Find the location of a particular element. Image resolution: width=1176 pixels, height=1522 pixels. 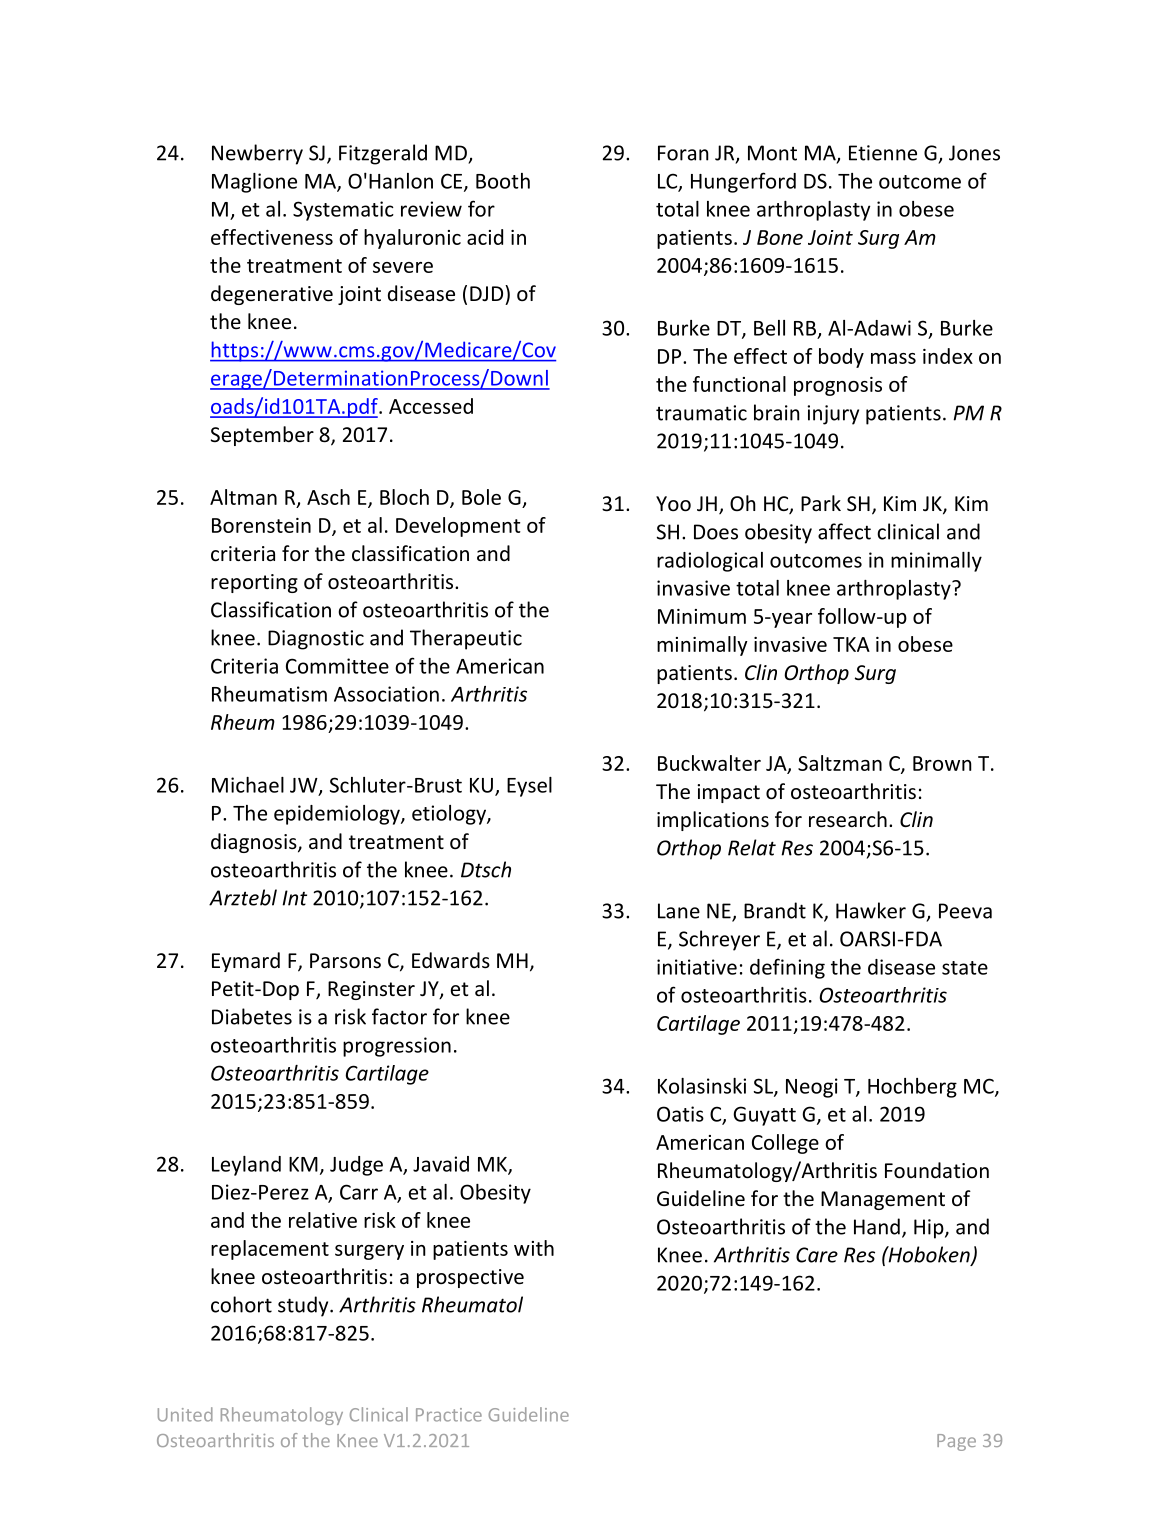

Booth is located at coordinates (503, 181).
